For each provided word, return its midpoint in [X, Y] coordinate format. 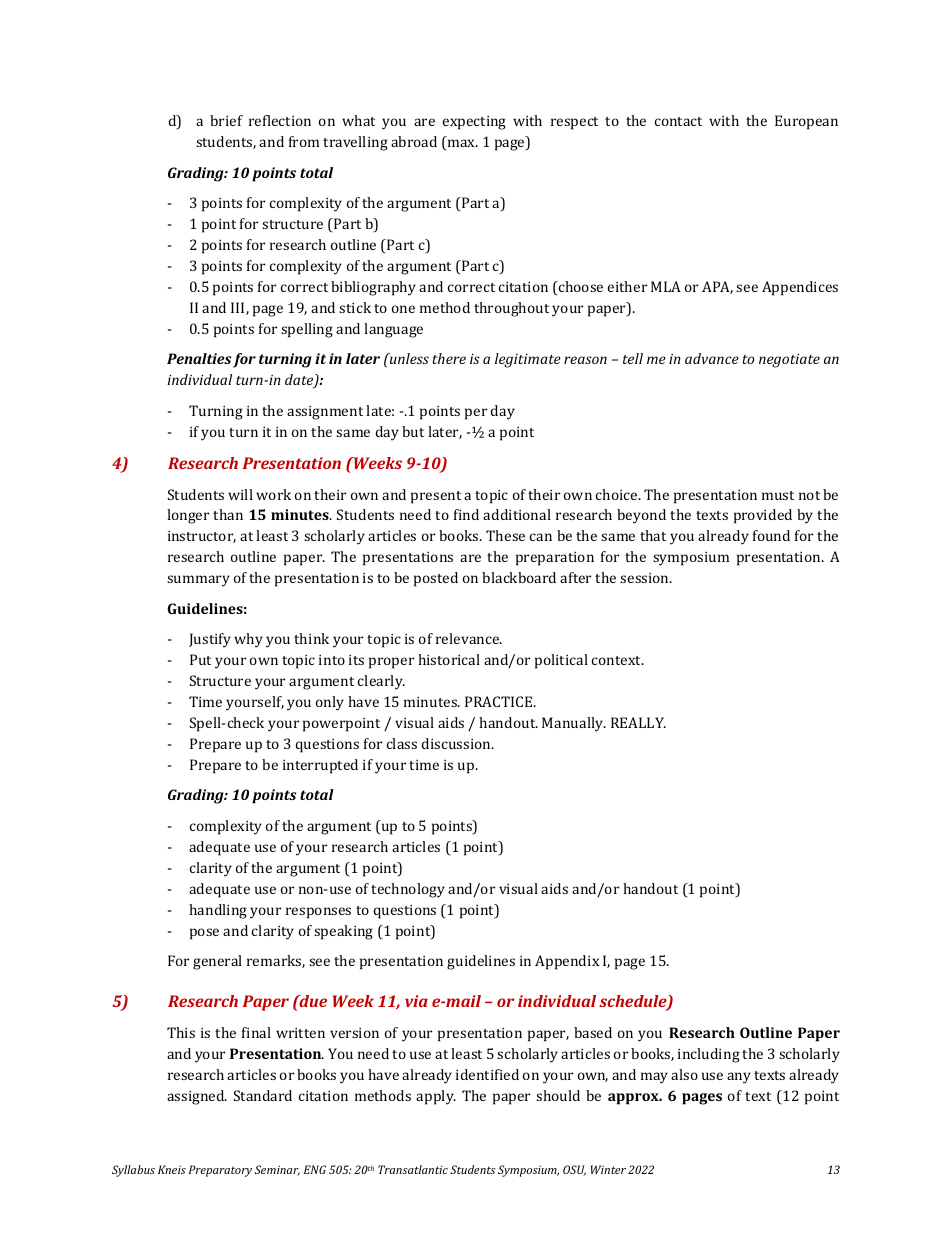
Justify [210, 640]
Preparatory [220, 1171]
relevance [469, 638]
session [646, 578]
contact [678, 121]
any [739, 1078]
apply [436, 1097]
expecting [474, 123]
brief [226, 120]
